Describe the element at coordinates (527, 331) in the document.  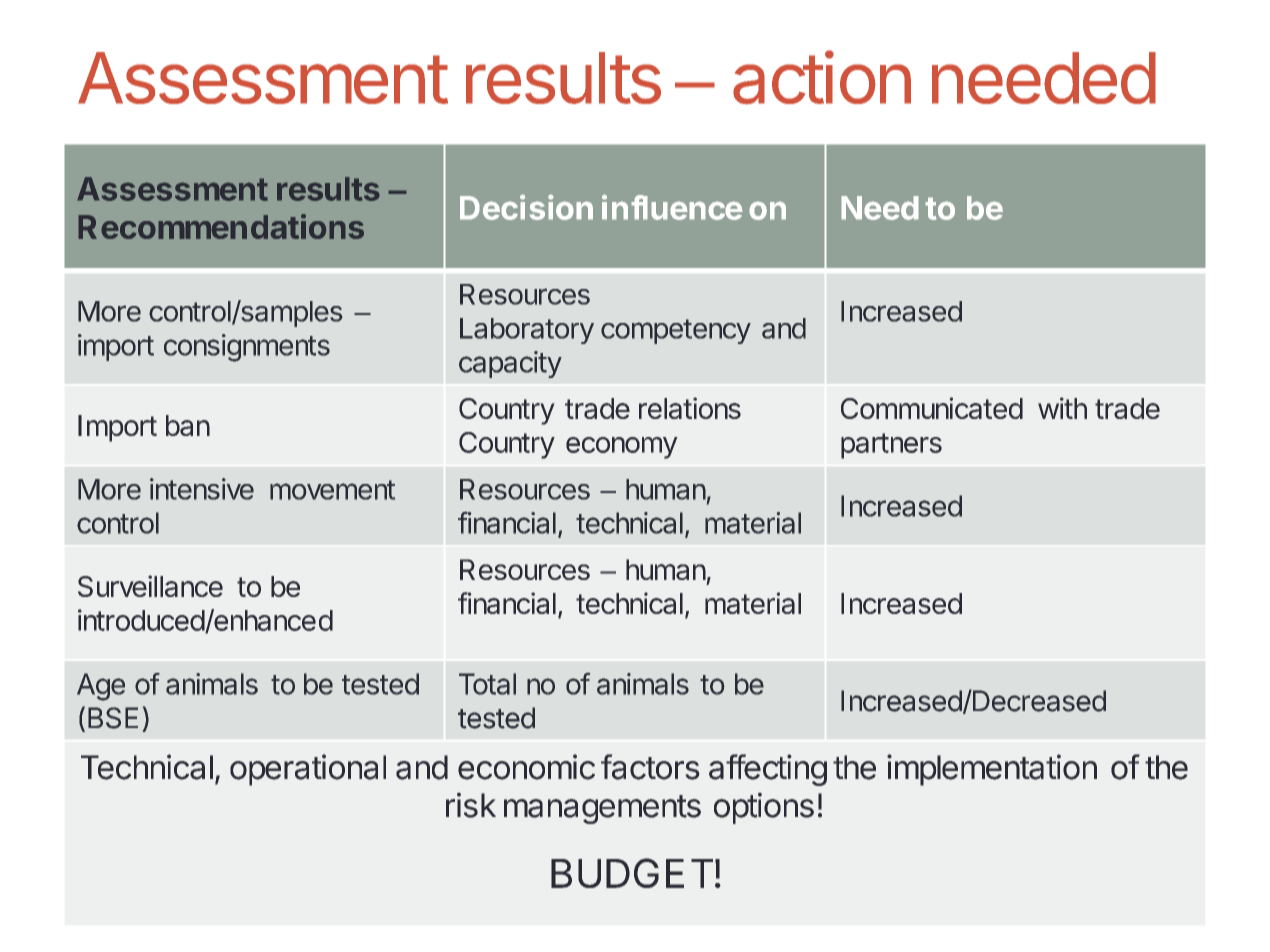
I see `Laboratory` at that location.
